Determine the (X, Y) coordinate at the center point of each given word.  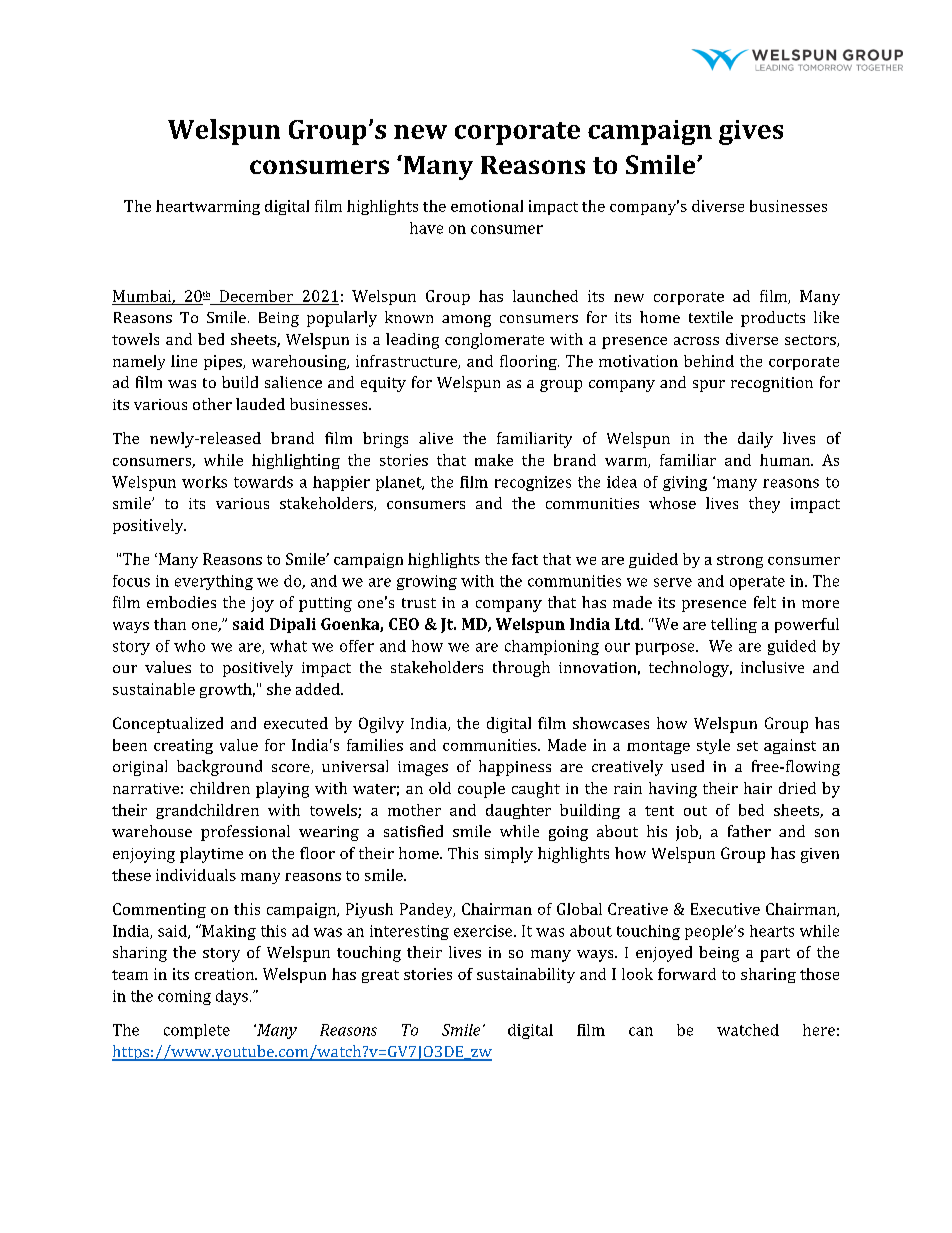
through (521, 669)
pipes (224, 362)
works (204, 482)
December (256, 296)
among (466, 321)
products (773, 319)
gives (751, 132)
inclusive (772, 667)
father (749, 831)
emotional (487, 206)
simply (509, 855)
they (764, 505)
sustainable (154, 689)
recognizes (533, 483)
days (232, 997)
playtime (211, 855)
